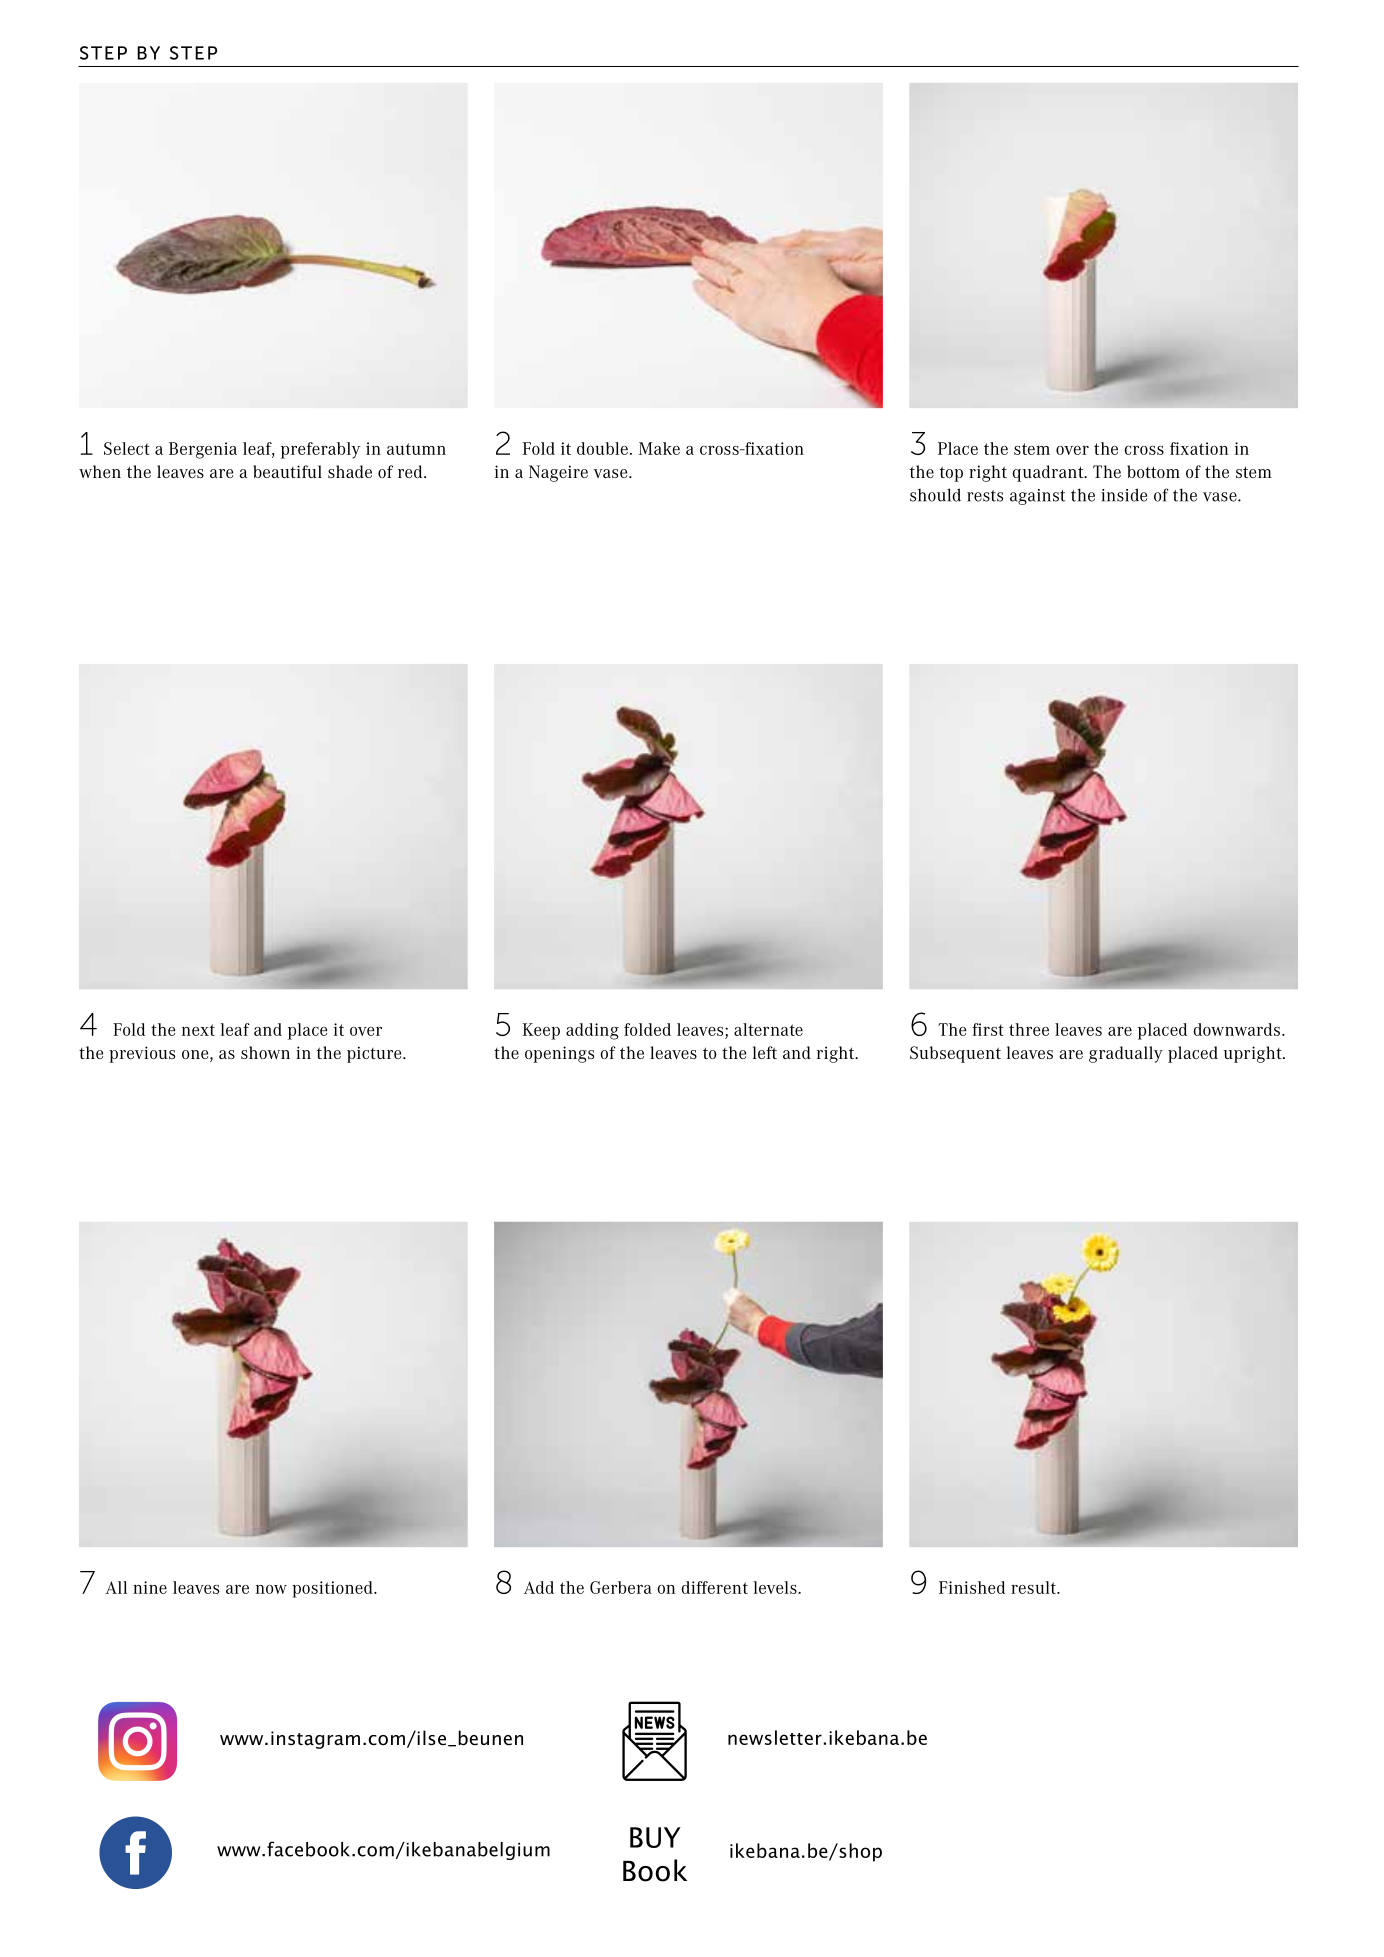  I want to click on gradually, so click(1126, 1054).
